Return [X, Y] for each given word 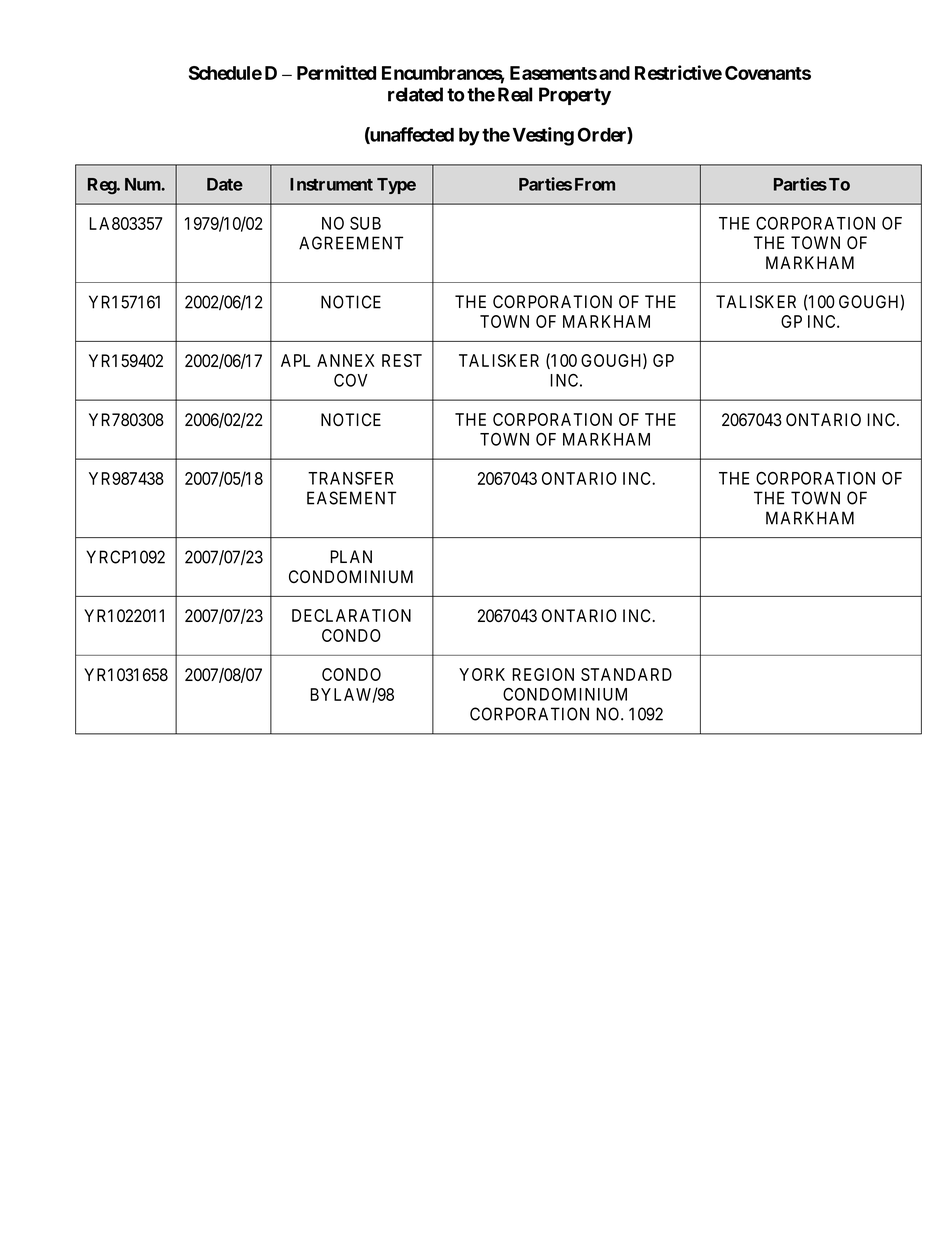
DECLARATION [351, 615]
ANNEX [345, 360]
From [595, 184]
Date [225, 184]
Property [575, 96]
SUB [365, 223]
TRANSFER [350, 478]
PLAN [351, 556]
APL [295, 360]
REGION [543, 674]
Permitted [336, 72]
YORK [482, 674]
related [415, 94]
